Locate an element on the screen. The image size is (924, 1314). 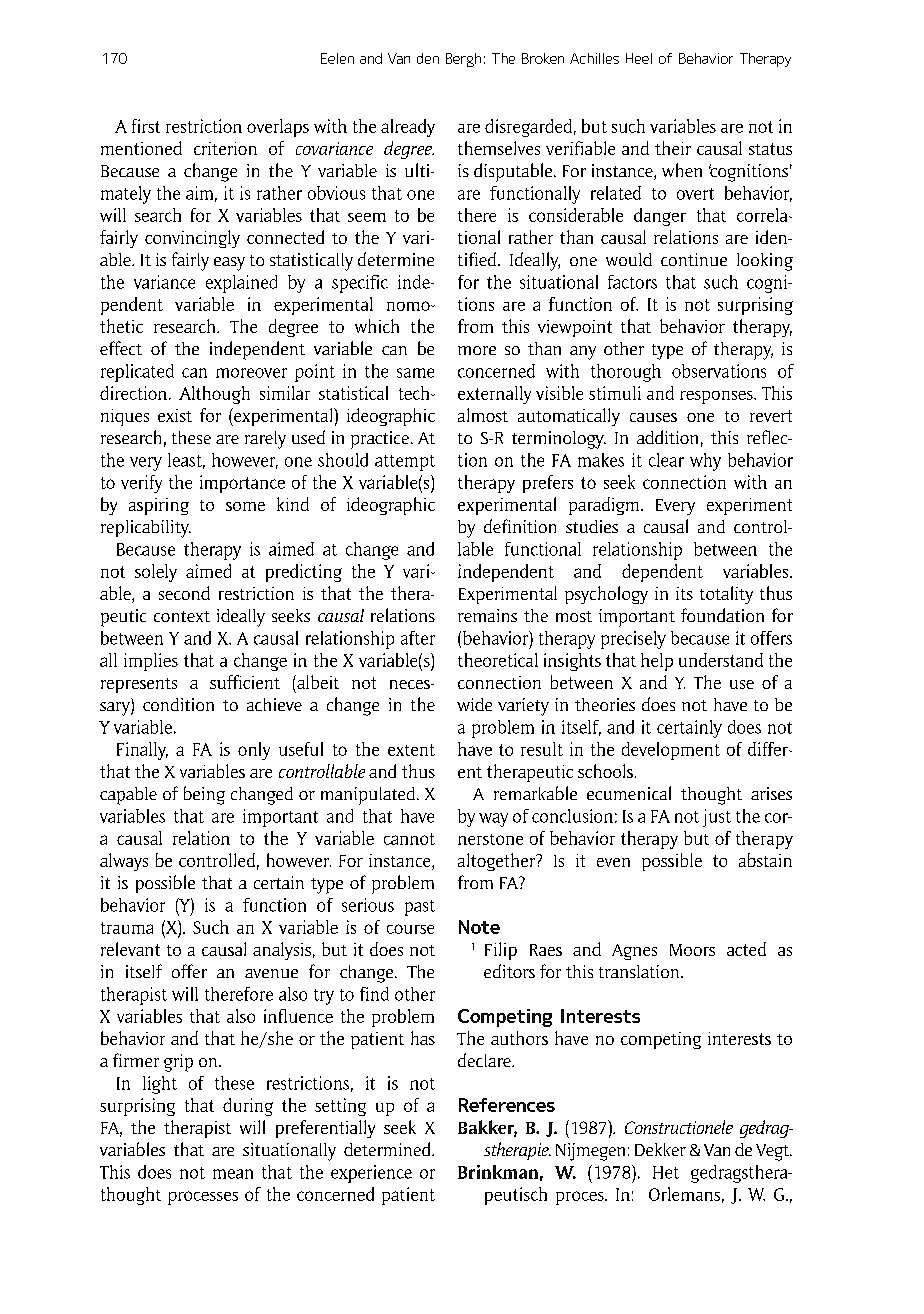
Bakker is located at coordinates (487, 1128).
